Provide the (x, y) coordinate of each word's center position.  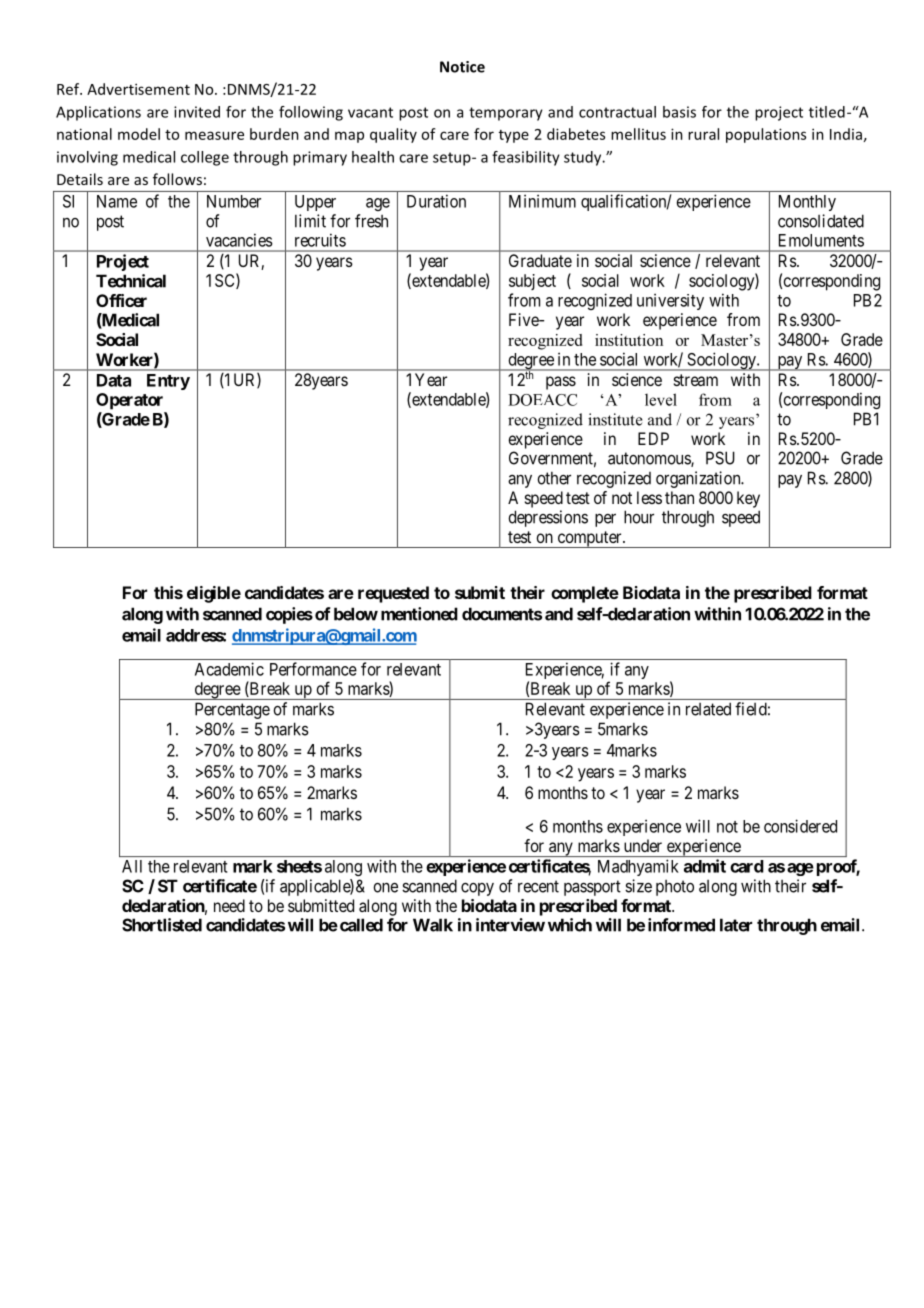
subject (532, 282)
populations (766, 135)
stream (696, 380)
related (708, 709)
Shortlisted (162, 925)
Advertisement (138, 89)
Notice (462, 67)
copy (477, 889)
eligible (214, 594)
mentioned (419, 614)
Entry (168, 382)
